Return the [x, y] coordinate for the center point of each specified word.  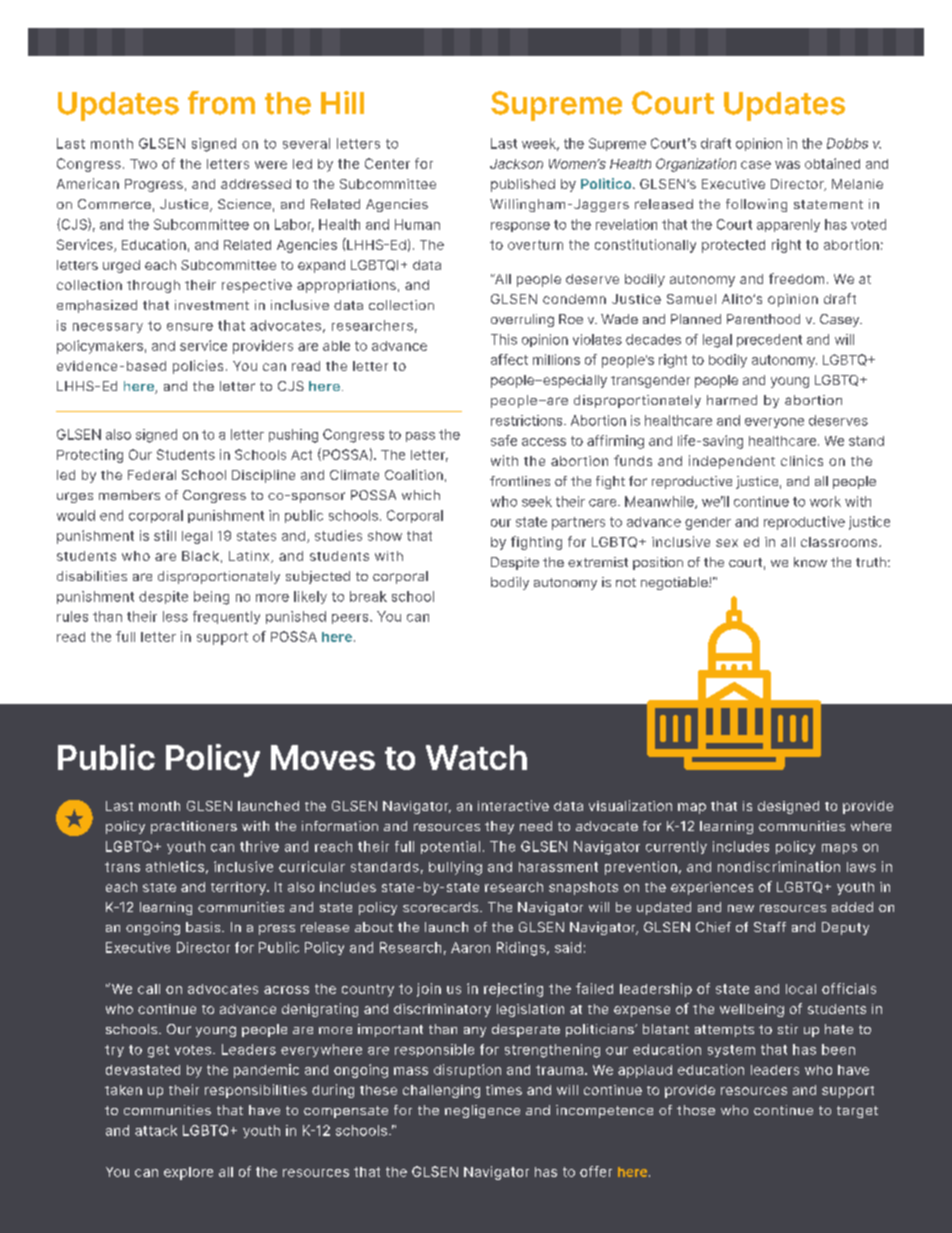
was [787, 165]
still [165, 535]
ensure [190, 327]
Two [143, 164]
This [504, 339]
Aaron [470, 947]
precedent [769, 340]
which [421, 495]
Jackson [516, 164]
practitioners [194, 827]
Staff [770, 927]
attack [156, 1130]
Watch [476, 757]
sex [727, 543]
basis [204, 927]
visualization [630, 805]
